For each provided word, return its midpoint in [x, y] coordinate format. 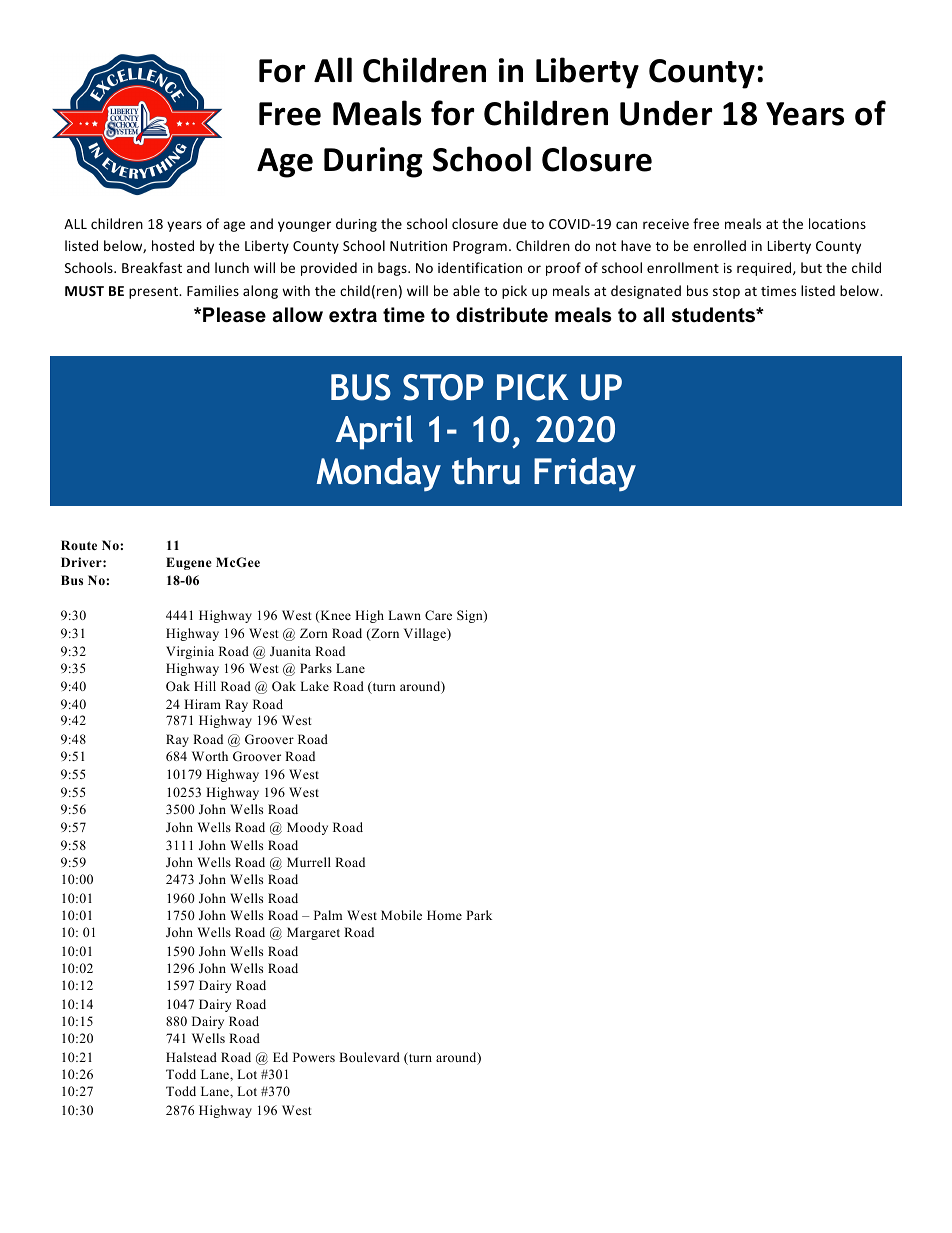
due [515, 223]
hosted [173, 245]
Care [438, 615]
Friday [585, 474]
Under [666, 113]
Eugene [189, 563]
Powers [314, 1057]
